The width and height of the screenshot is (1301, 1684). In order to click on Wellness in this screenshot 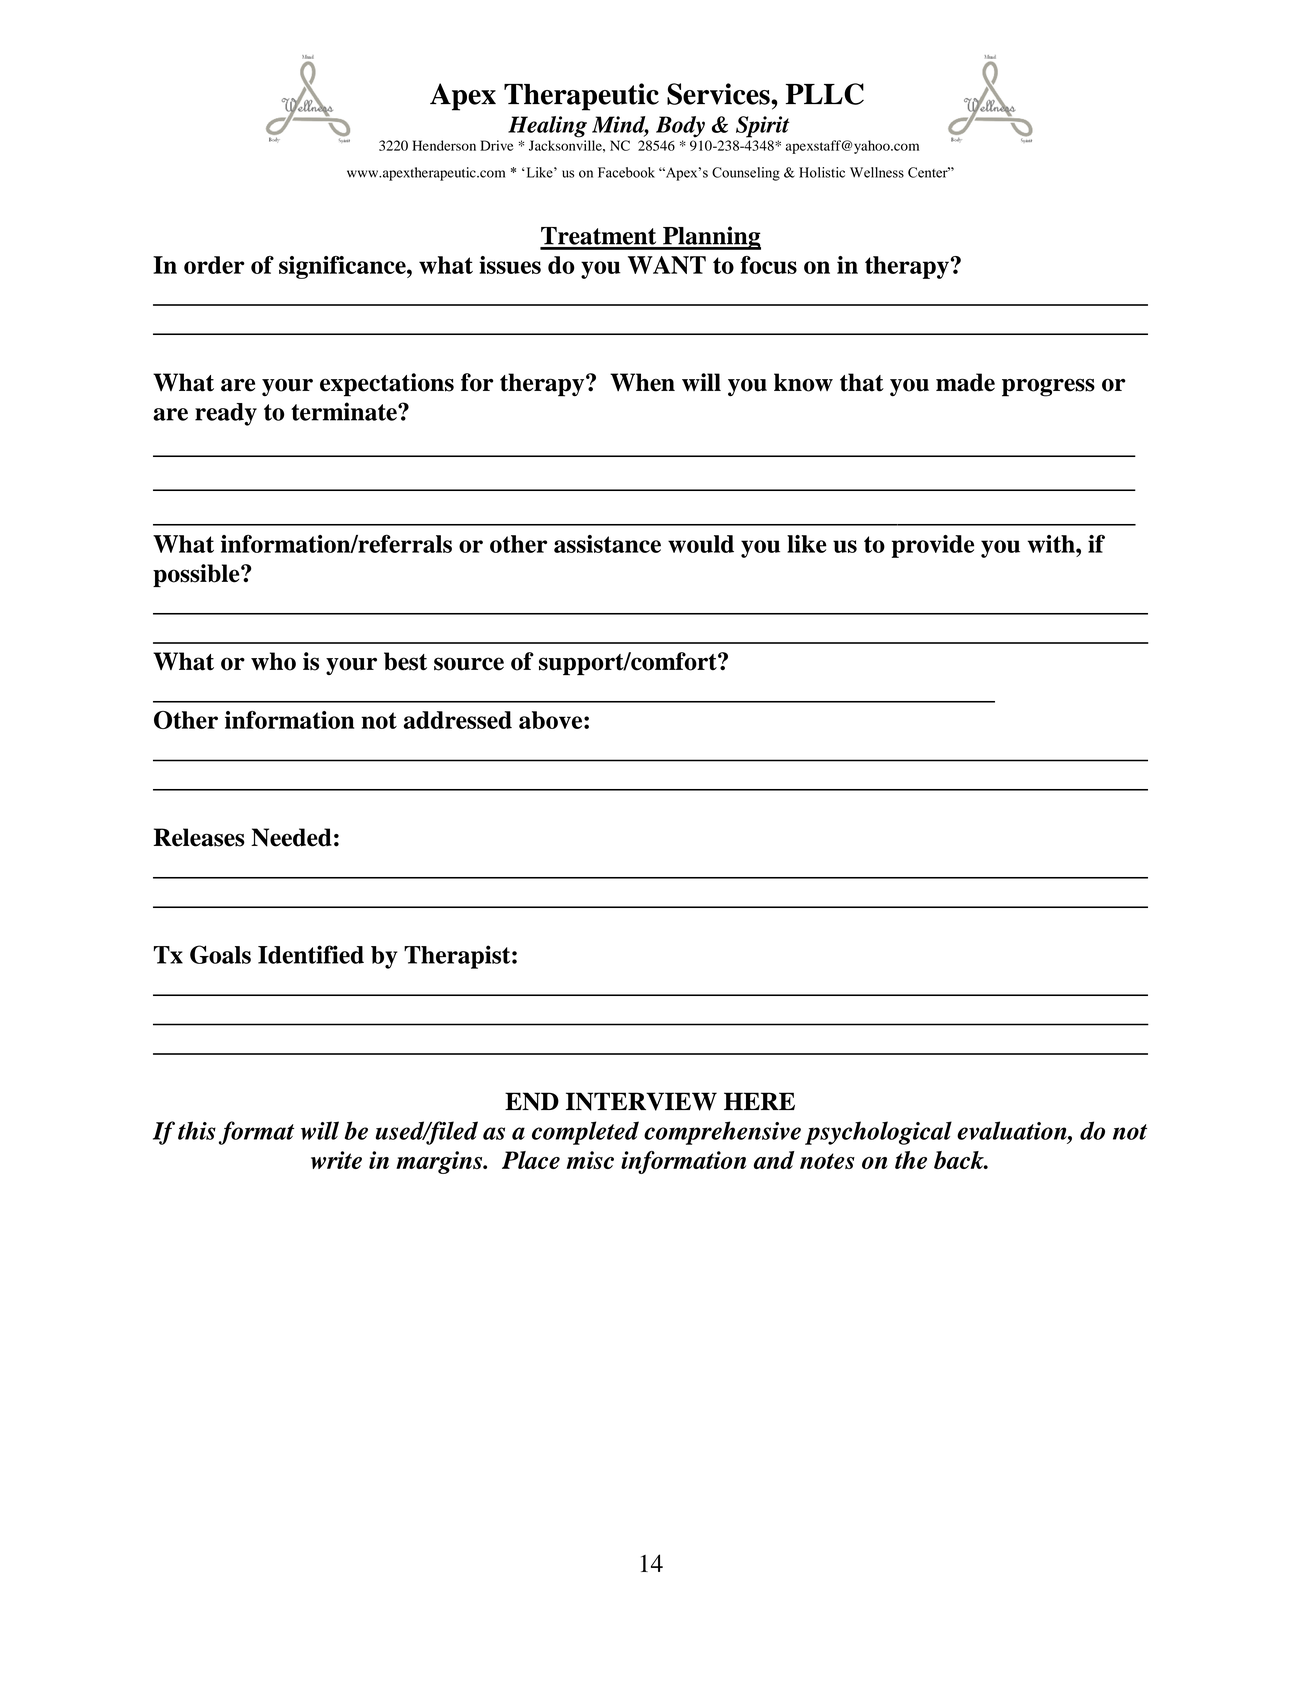, I will do `click(877, 172)`.
